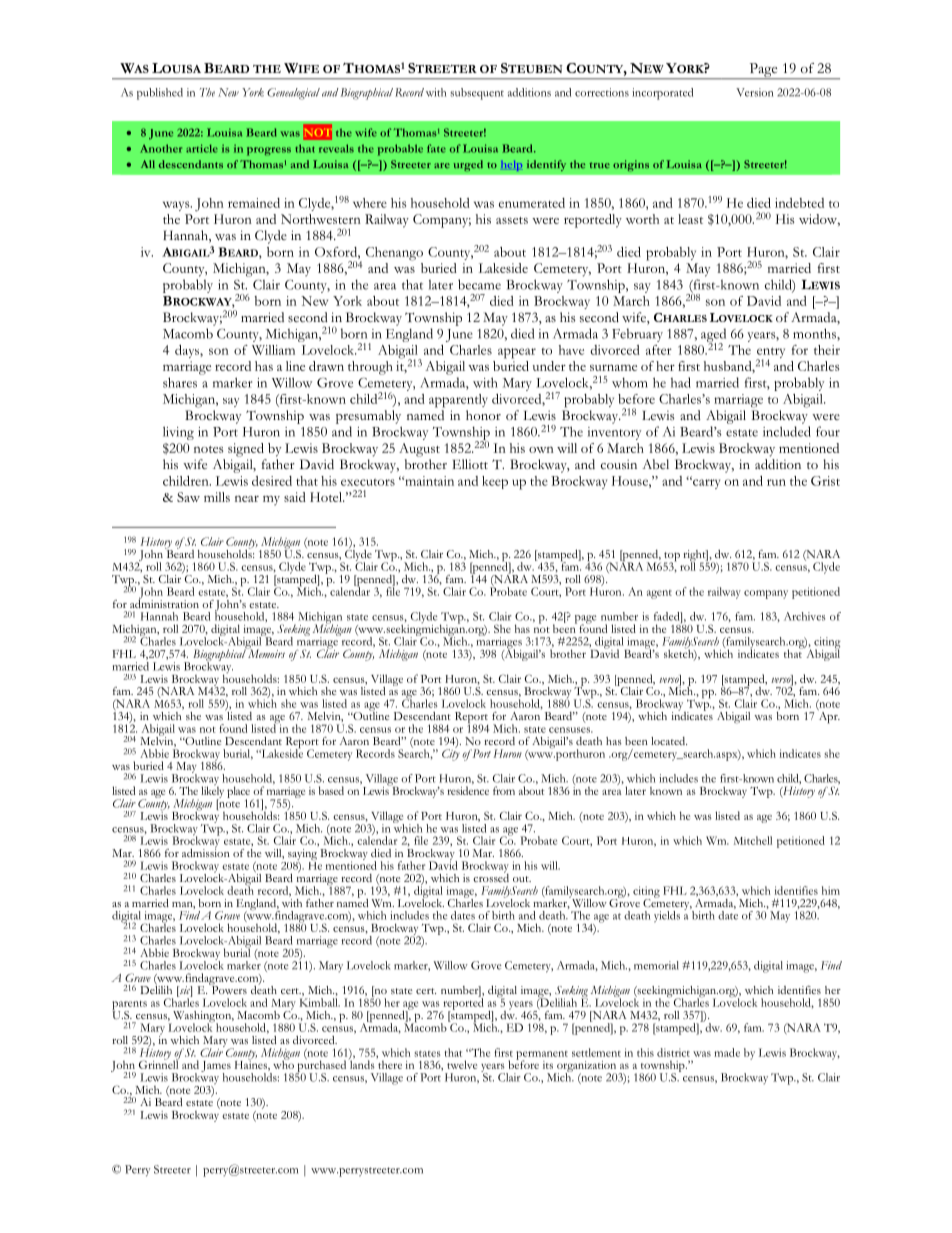 This document has width=952, height=1233. Describe the element at coordinates (495, 482) in the document. I see `keep` at that location.
